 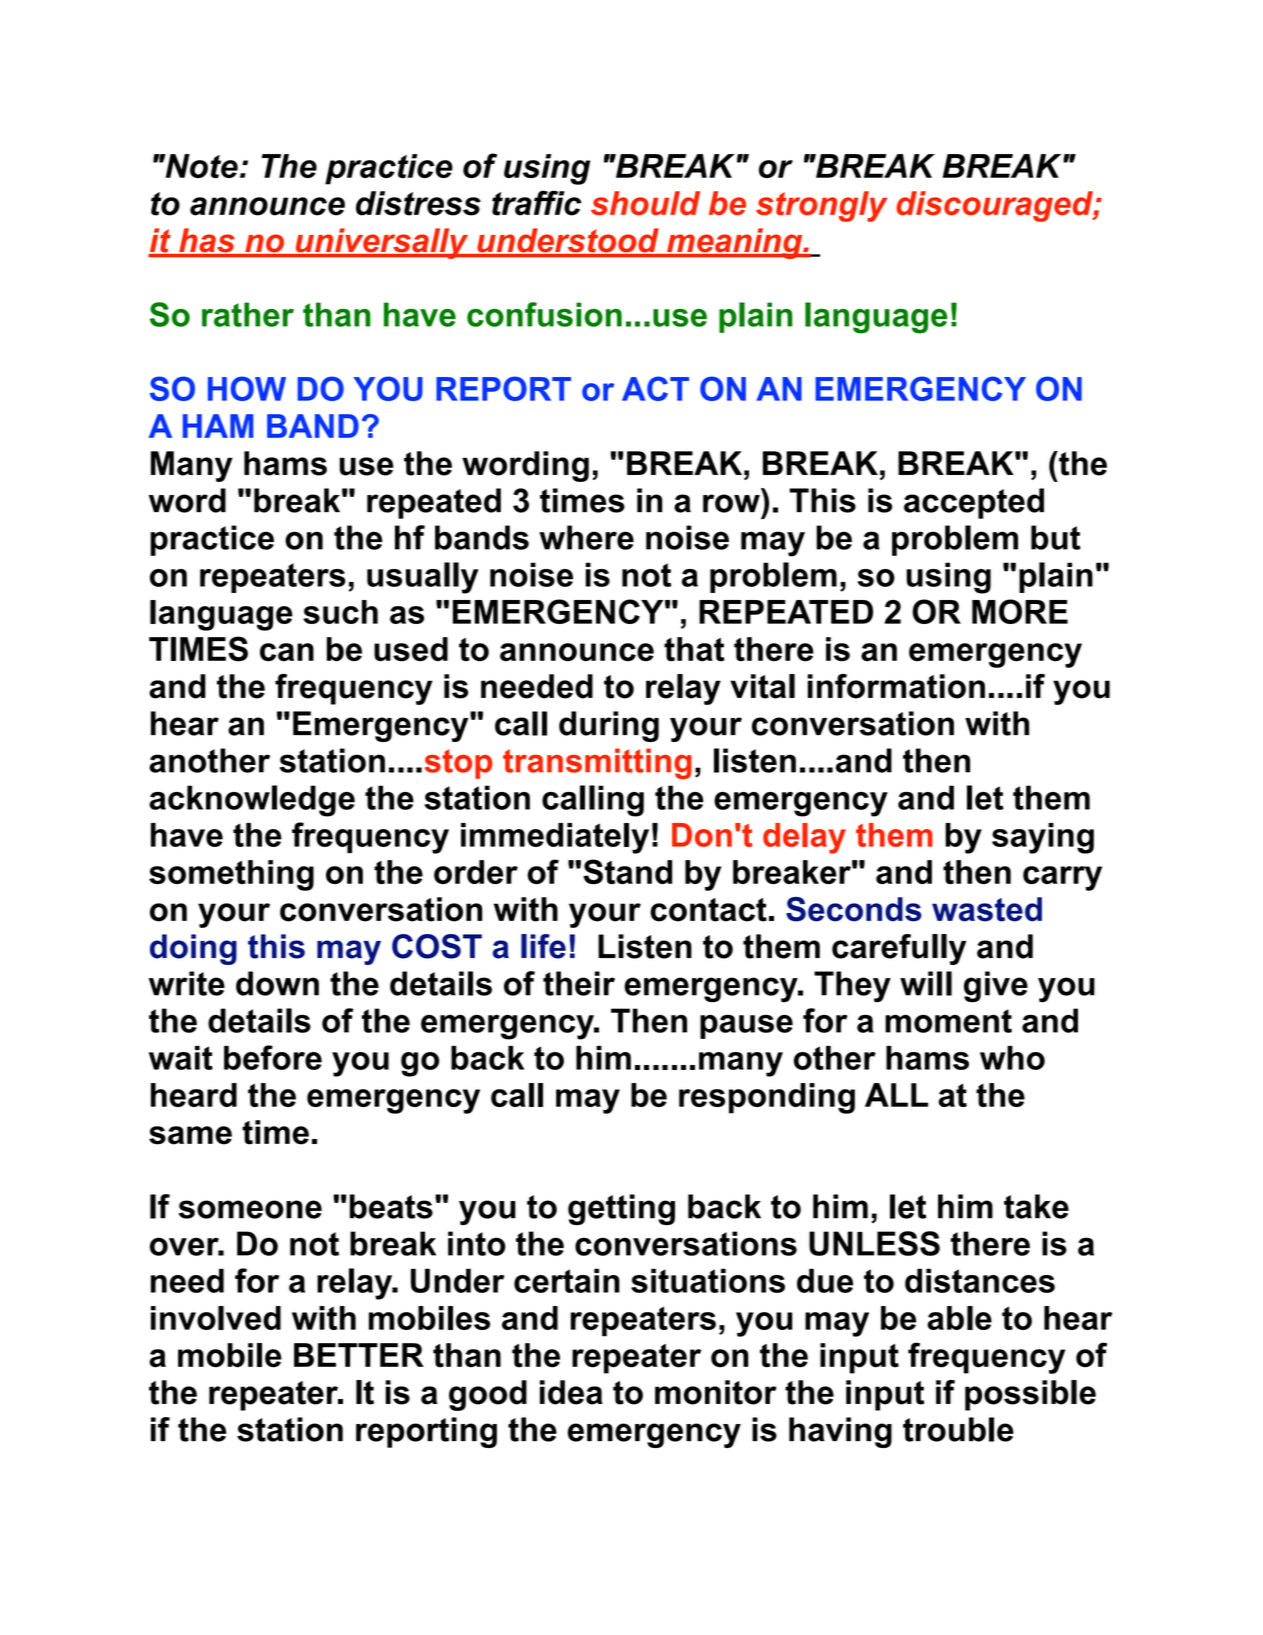 I want to click on before, so click(x=273, y=1057).
